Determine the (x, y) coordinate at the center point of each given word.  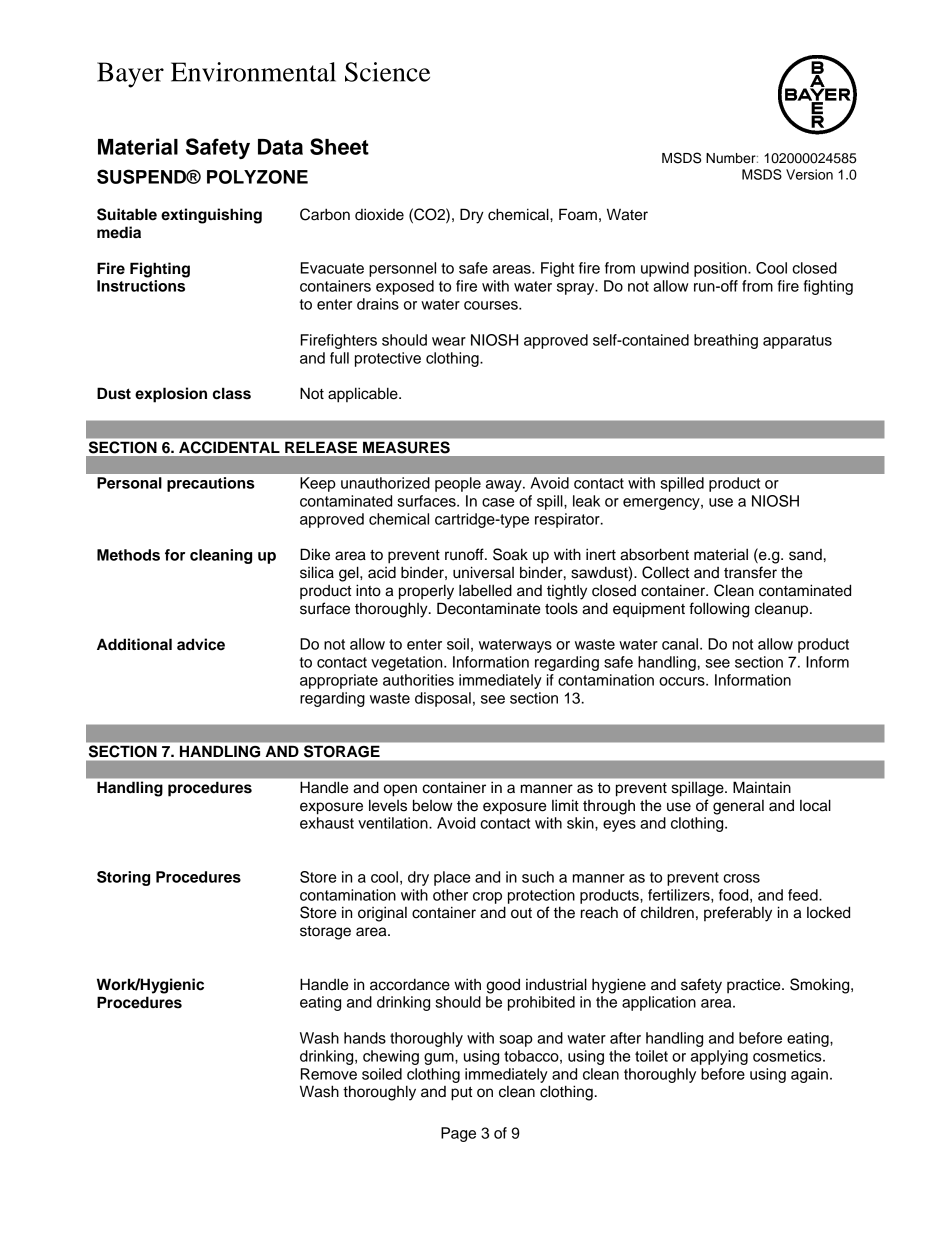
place (452, 878)
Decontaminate (489, 608)
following (719, 610)
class (232, 393)
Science (387, 72)
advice (201, 644)
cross (741, 878)
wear (449, 341)
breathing (726, 341)
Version (809, 174)
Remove (329, 1074)
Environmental (253, 72)
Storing (123, 878)
